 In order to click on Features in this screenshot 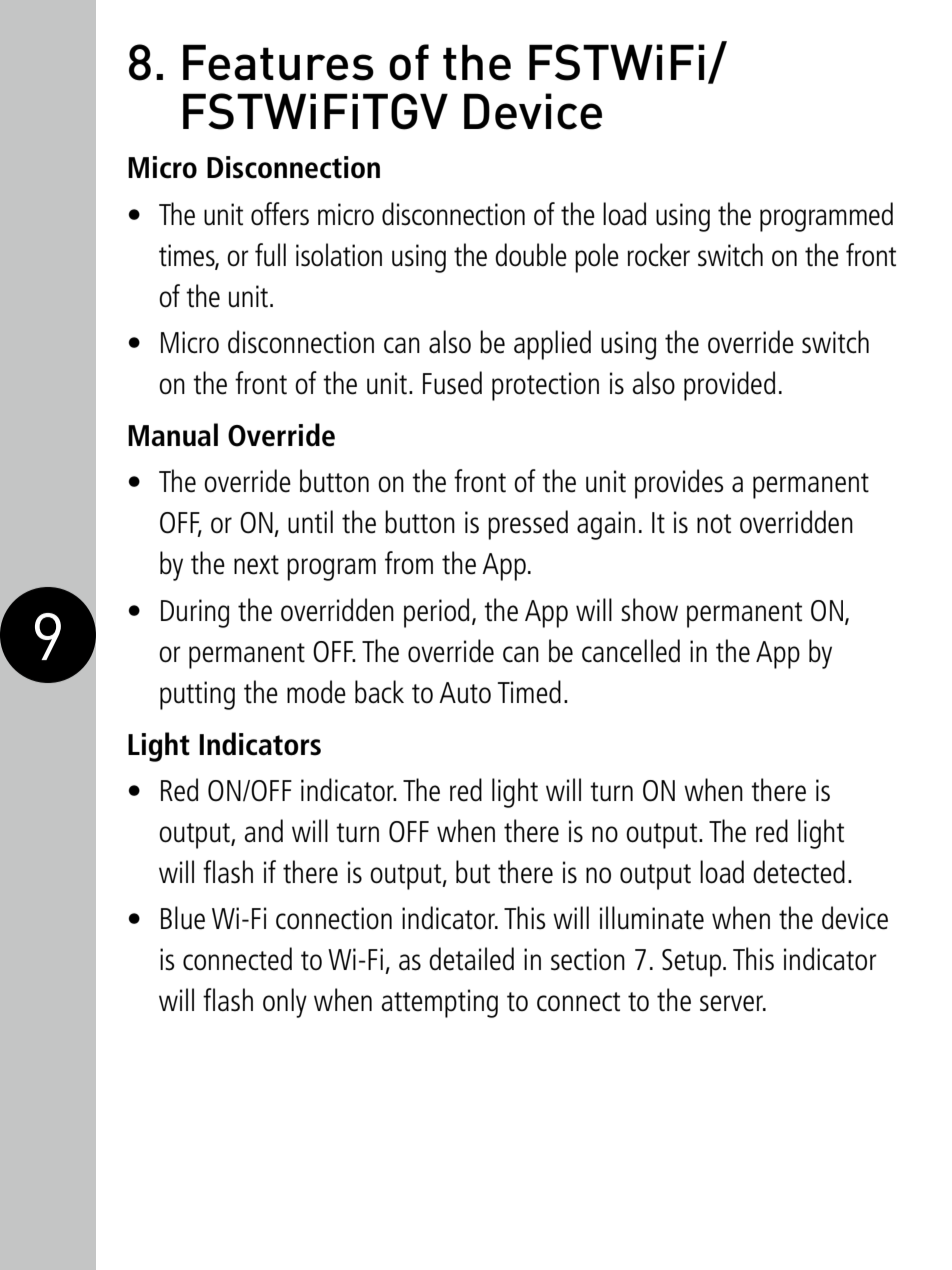, I will do `click(278, 62)`.
